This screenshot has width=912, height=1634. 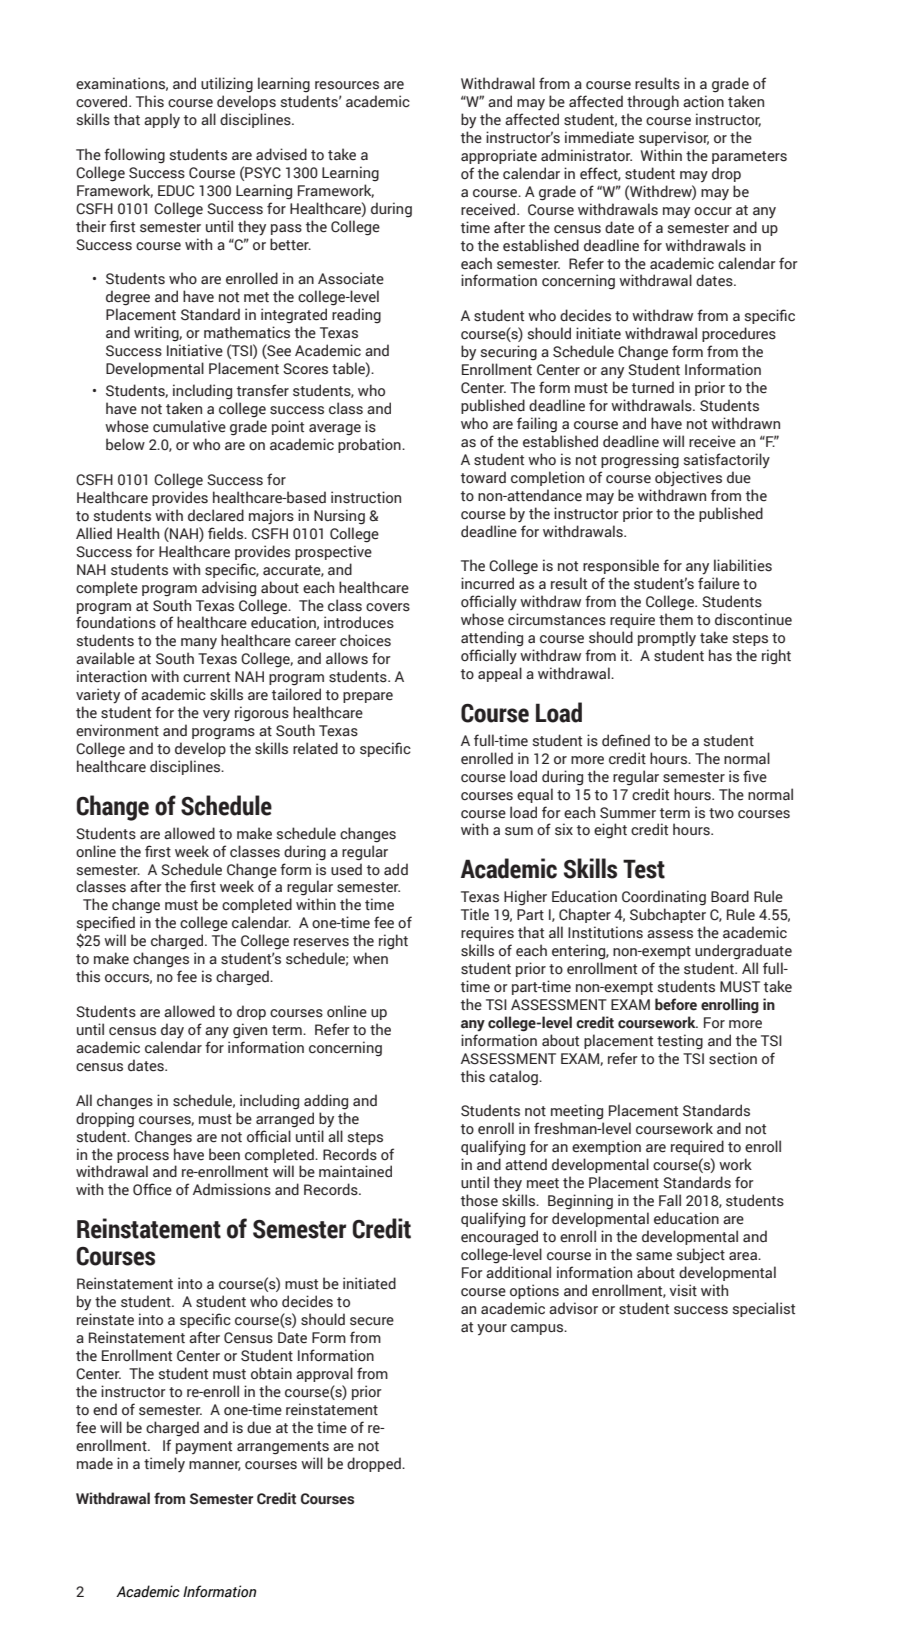 What do you see at coordinates (499, 156) in the screenshot?
I see `appropriate` at bounding box center [499, 156].
